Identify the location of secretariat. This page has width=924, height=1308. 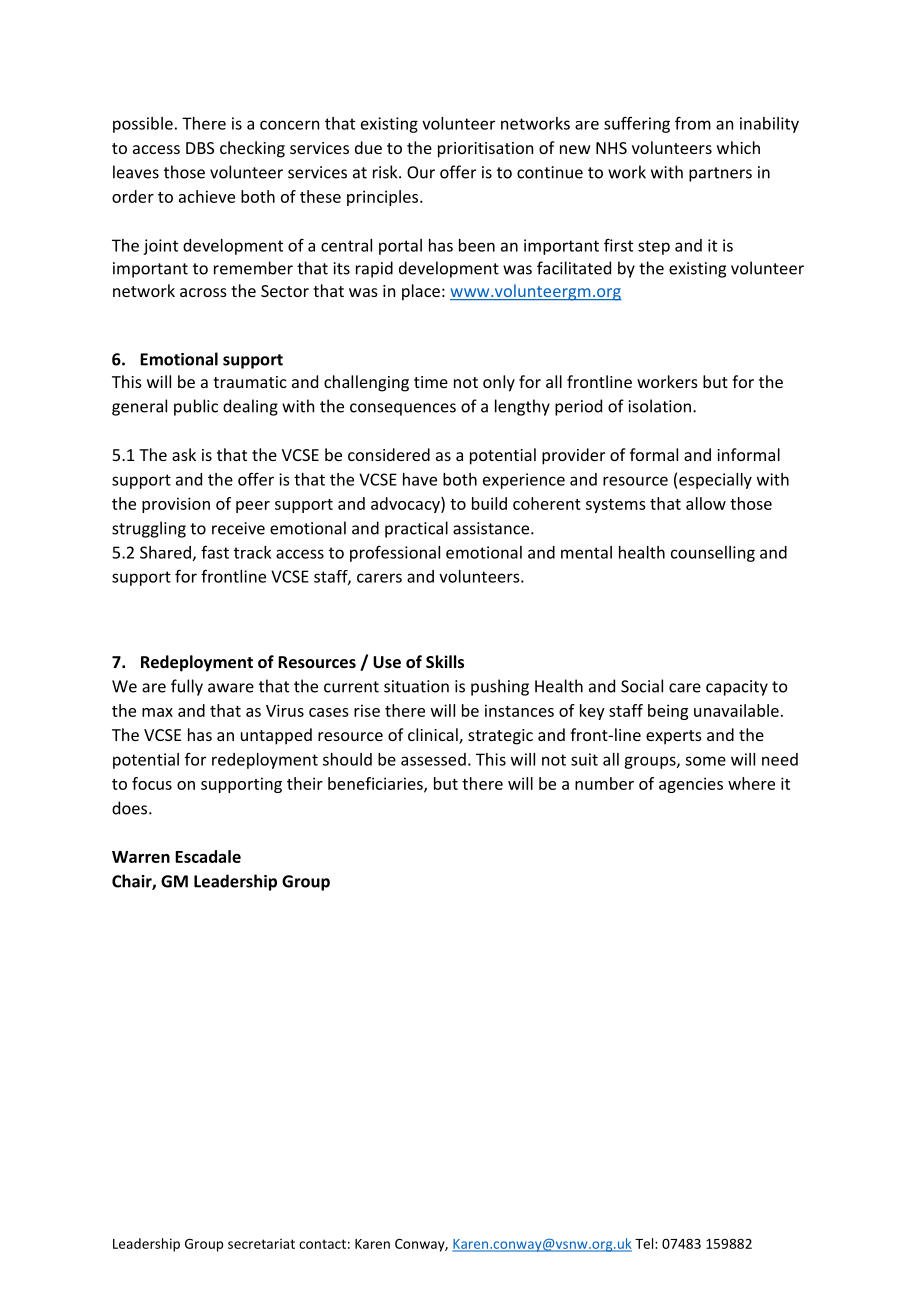
(261, 1244).
